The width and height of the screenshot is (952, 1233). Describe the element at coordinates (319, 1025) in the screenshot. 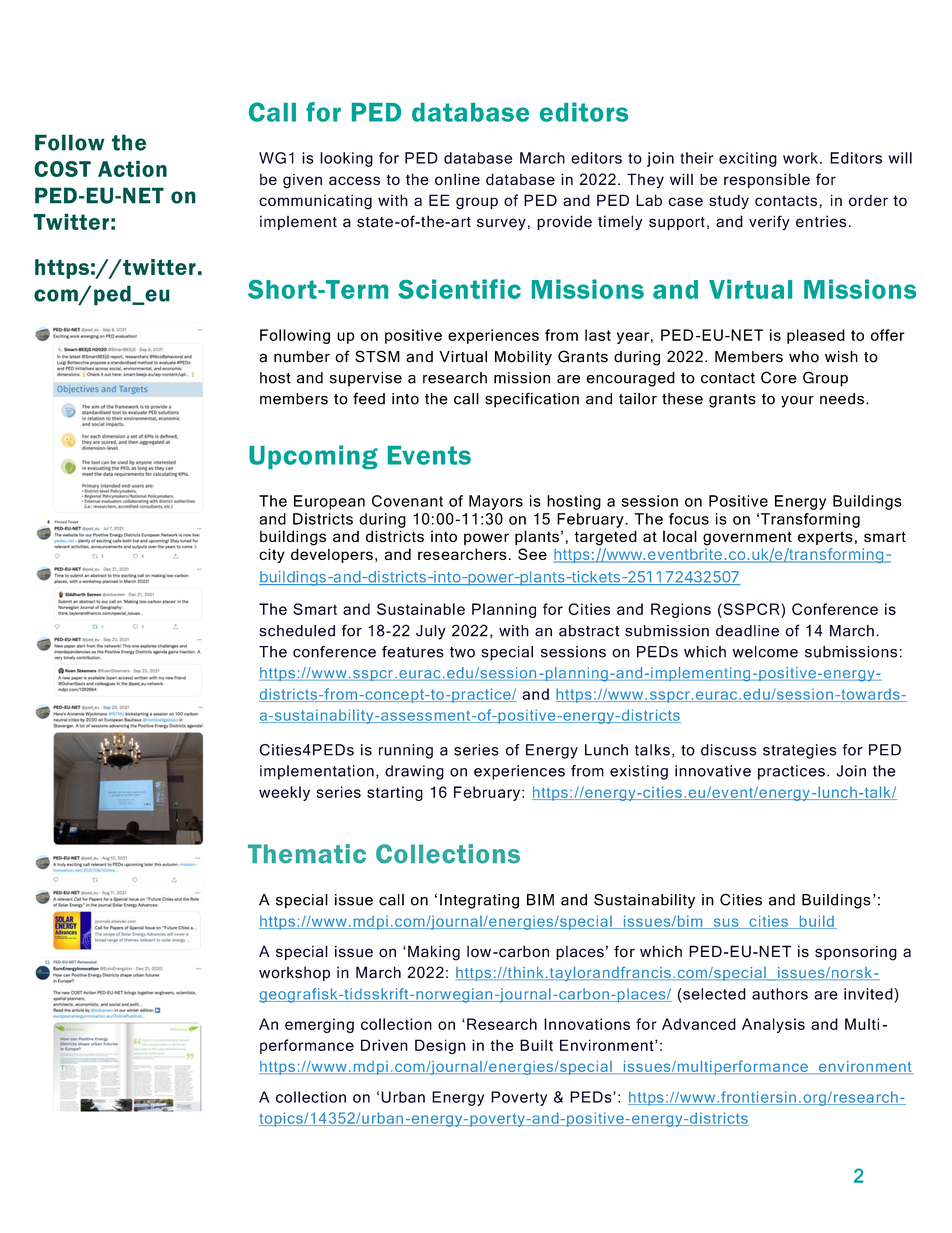

I see `emerging` at that location.
